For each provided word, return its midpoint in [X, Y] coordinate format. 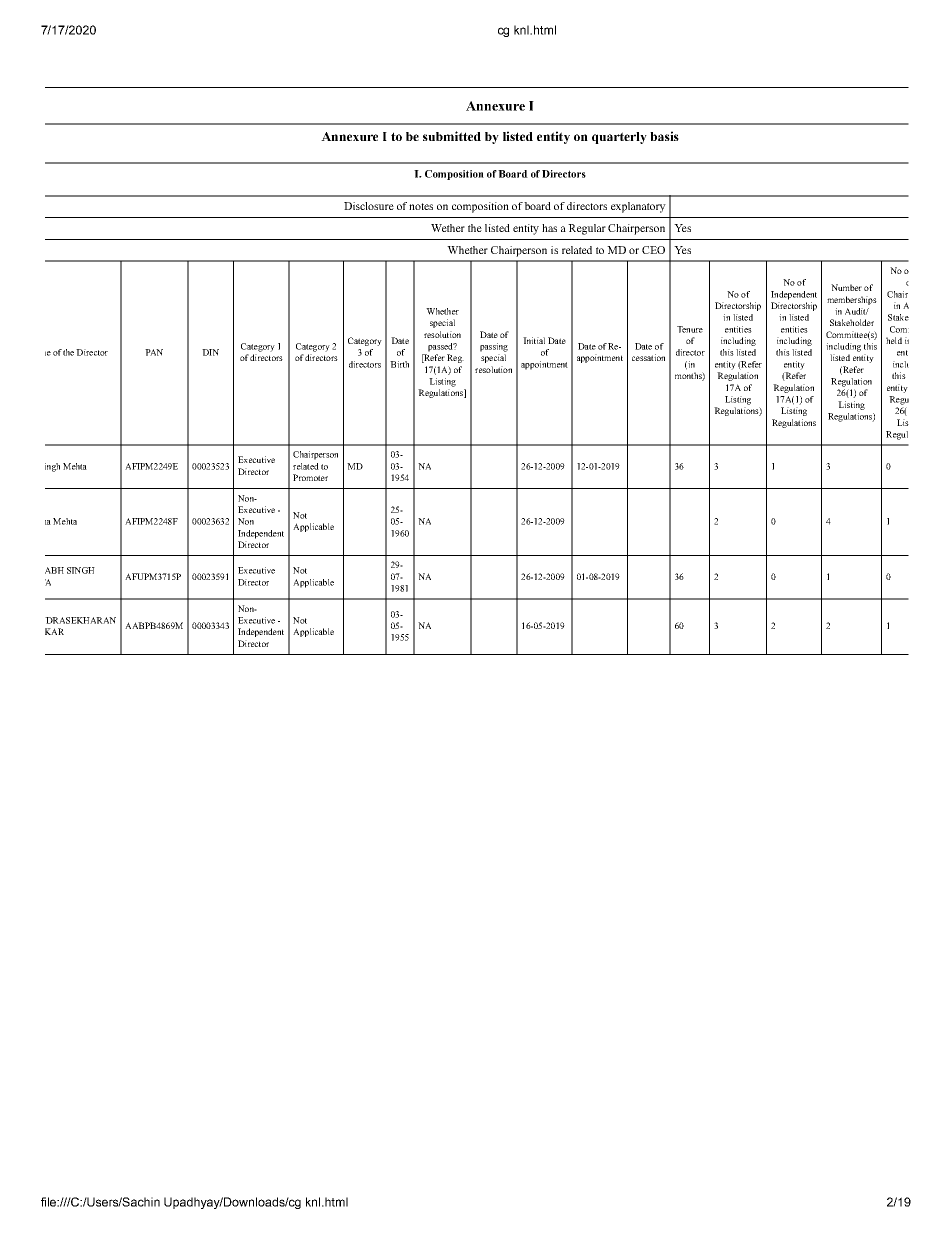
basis [664, 136]
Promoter [310, 477]
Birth [399, 364]
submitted [452, 136]
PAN [154, 352]
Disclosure [369, 206]
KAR [54, 631]
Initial [534, 340]
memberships [852, 300]
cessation [648, 357]
